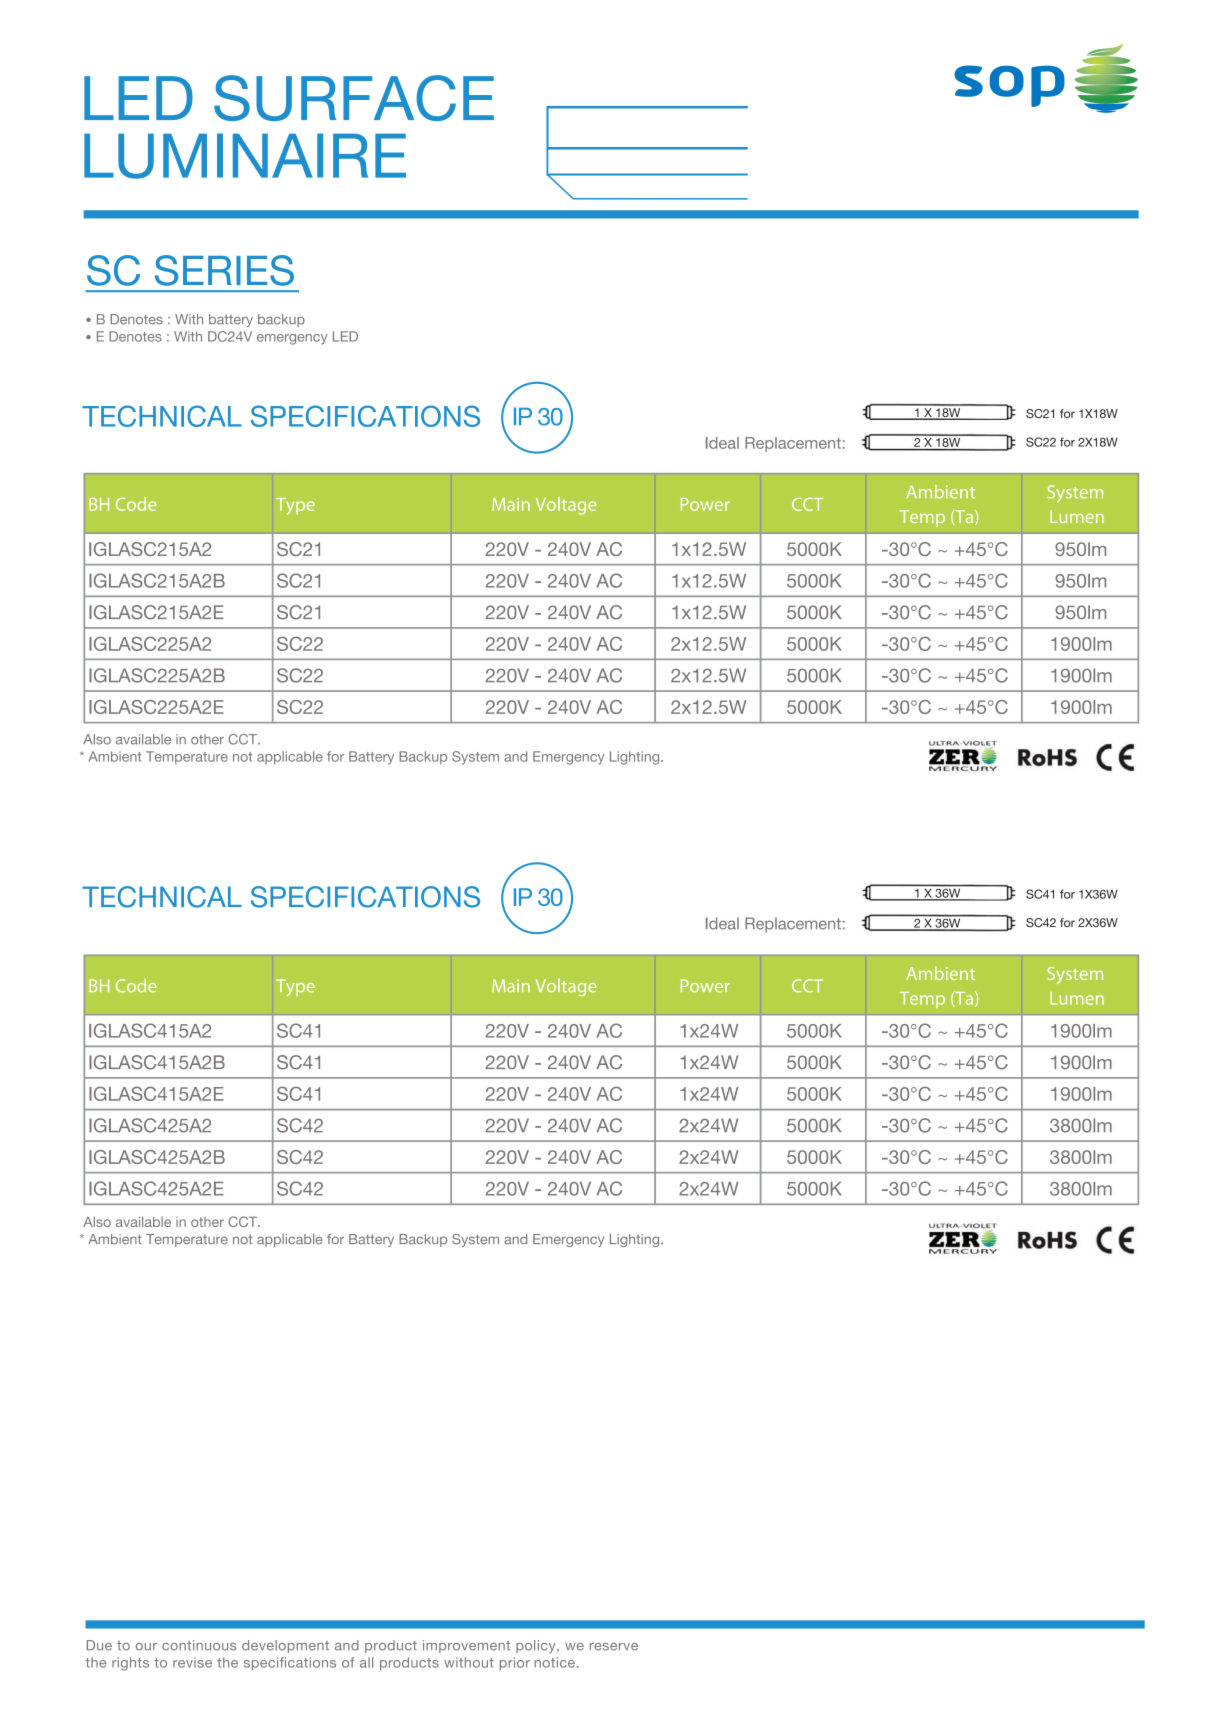  I want to click on SERIES, so click(224, 270).
